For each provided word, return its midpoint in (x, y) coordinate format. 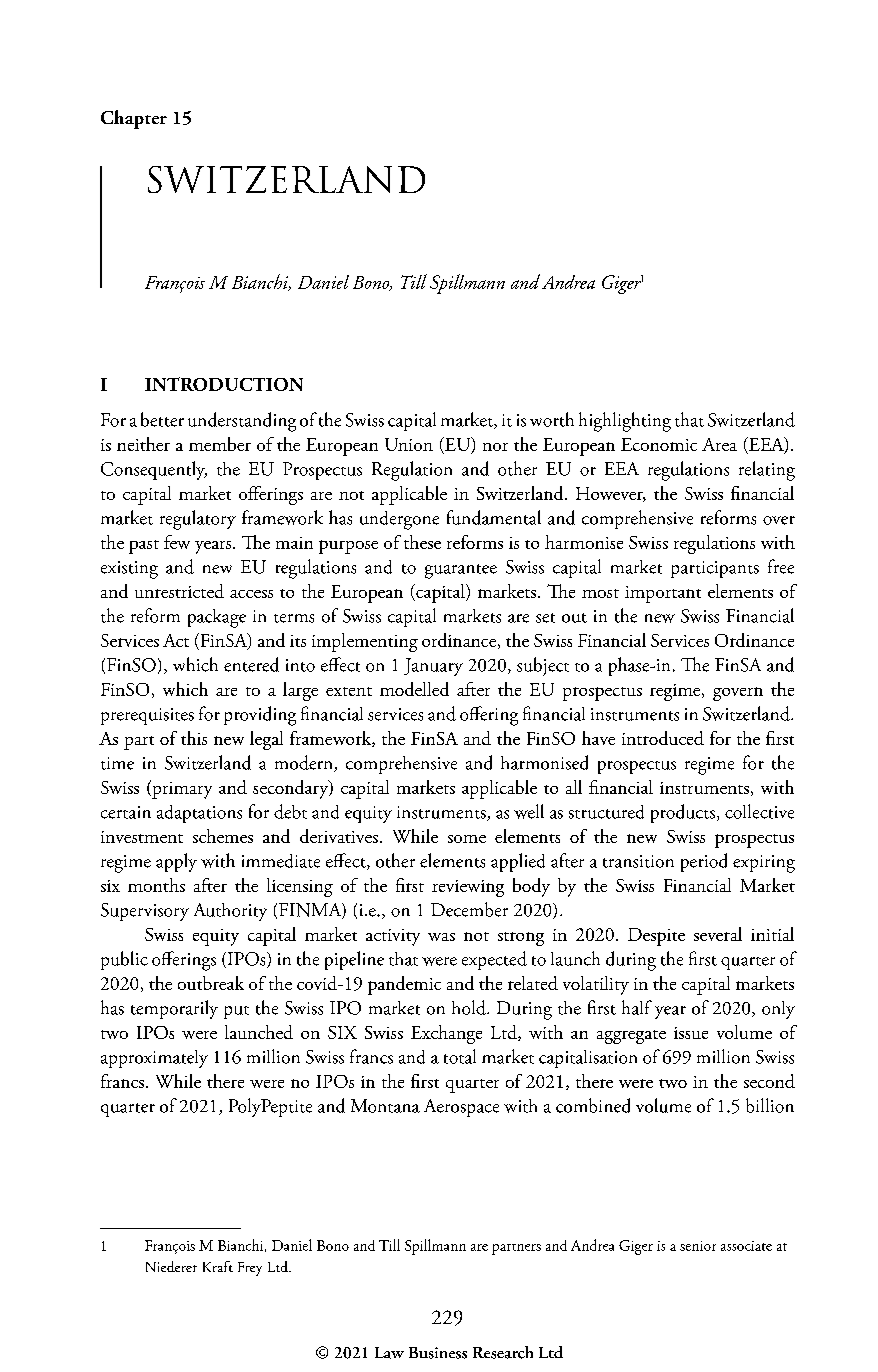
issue (691, 1033)
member (220, 444)
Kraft (218, 1266)
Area (719, 444)
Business (438, 1353)
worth (552, 419)
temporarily (174, 1009)
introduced (663, 738)
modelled (414, 689)
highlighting (625, 422)
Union (409, 444)
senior (698, 1246)
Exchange (446, 1034)
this (194, 738)
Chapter (134, 119)
